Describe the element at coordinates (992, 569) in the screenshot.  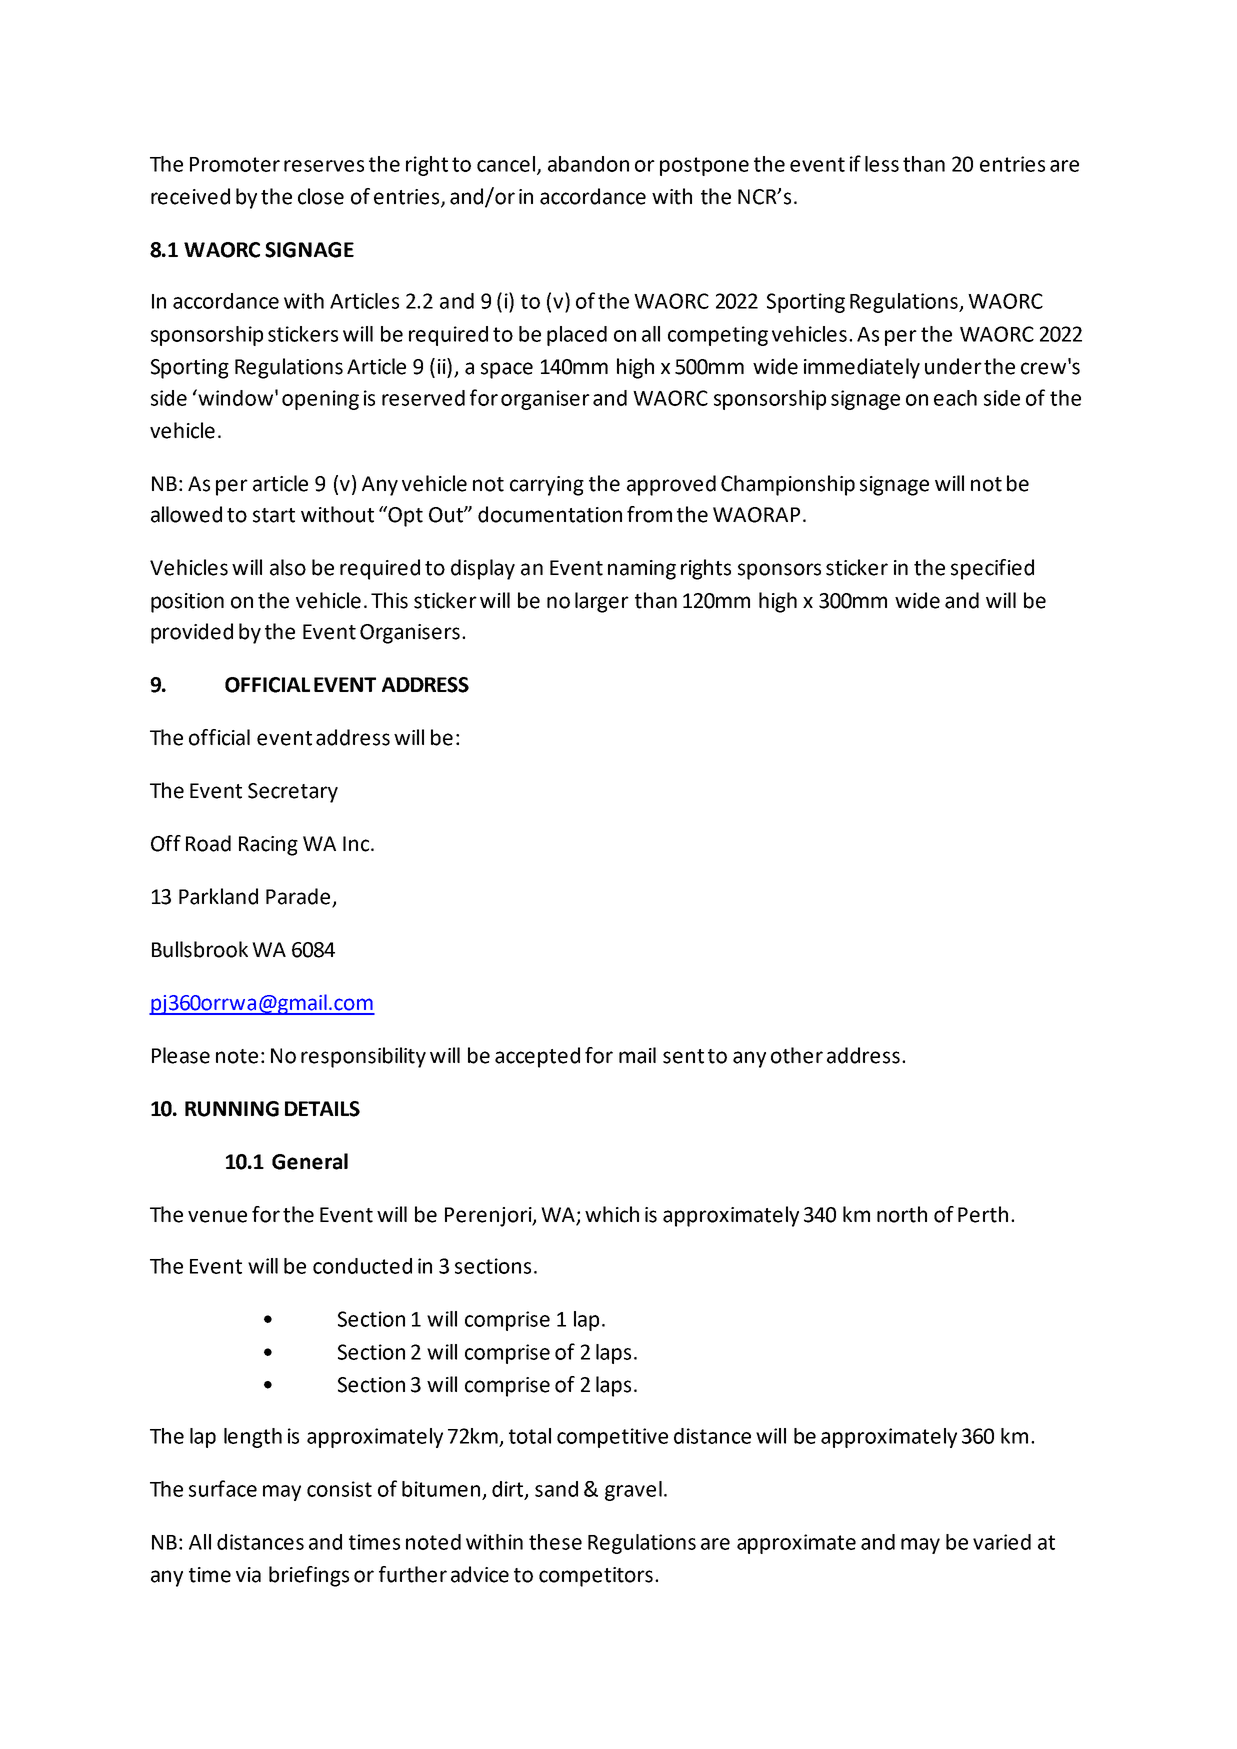
I see `specified` at that location.
